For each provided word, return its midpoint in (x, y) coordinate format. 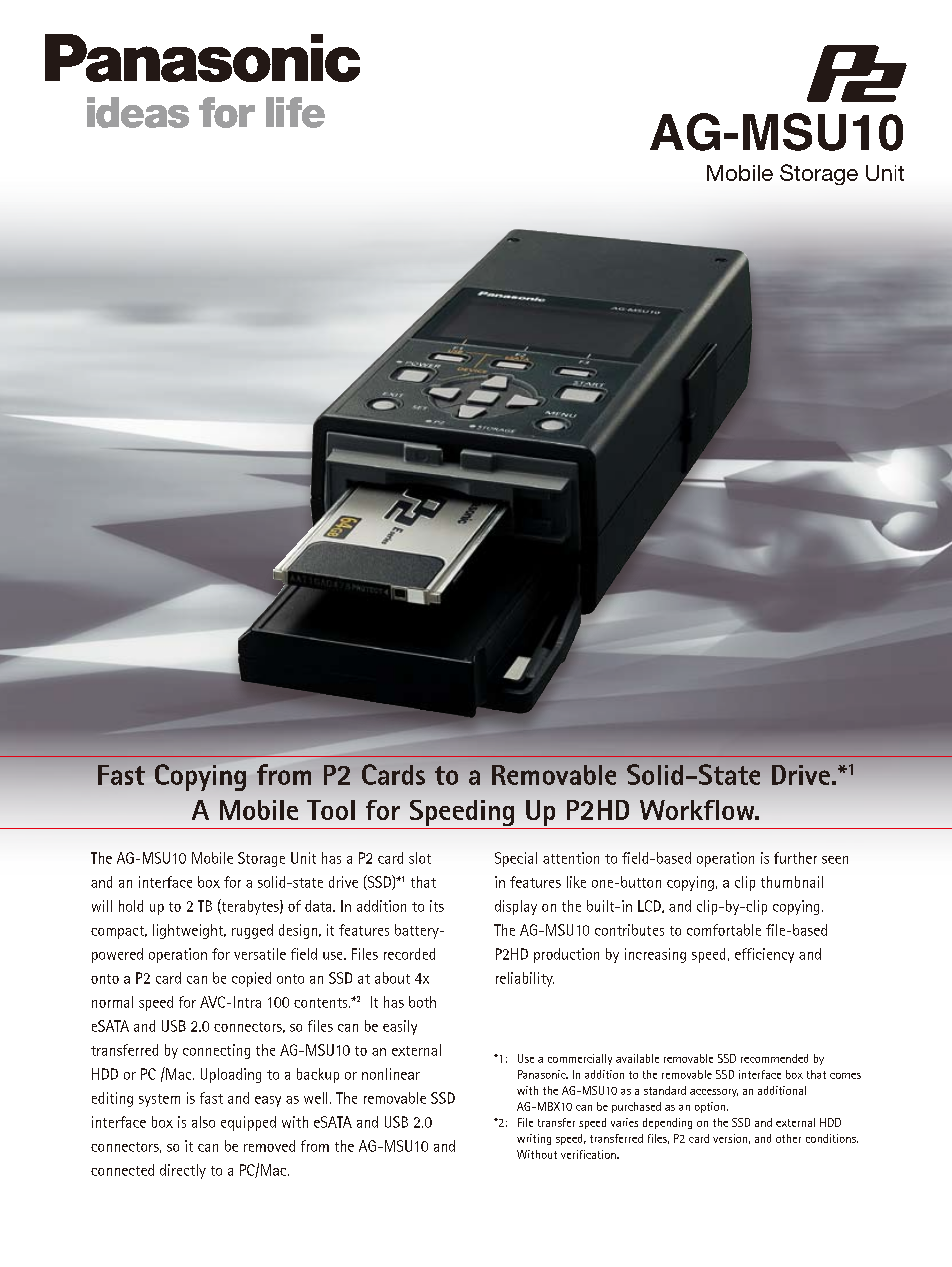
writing (534, 1139)
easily (400, 1027)
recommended (774, 1058)
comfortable (724, 930)
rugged (252, 931)
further (795, 858)
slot (420, 858)
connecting (216, 1051)
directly (183, 1171)
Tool (331, 810)
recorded (409, 954)
